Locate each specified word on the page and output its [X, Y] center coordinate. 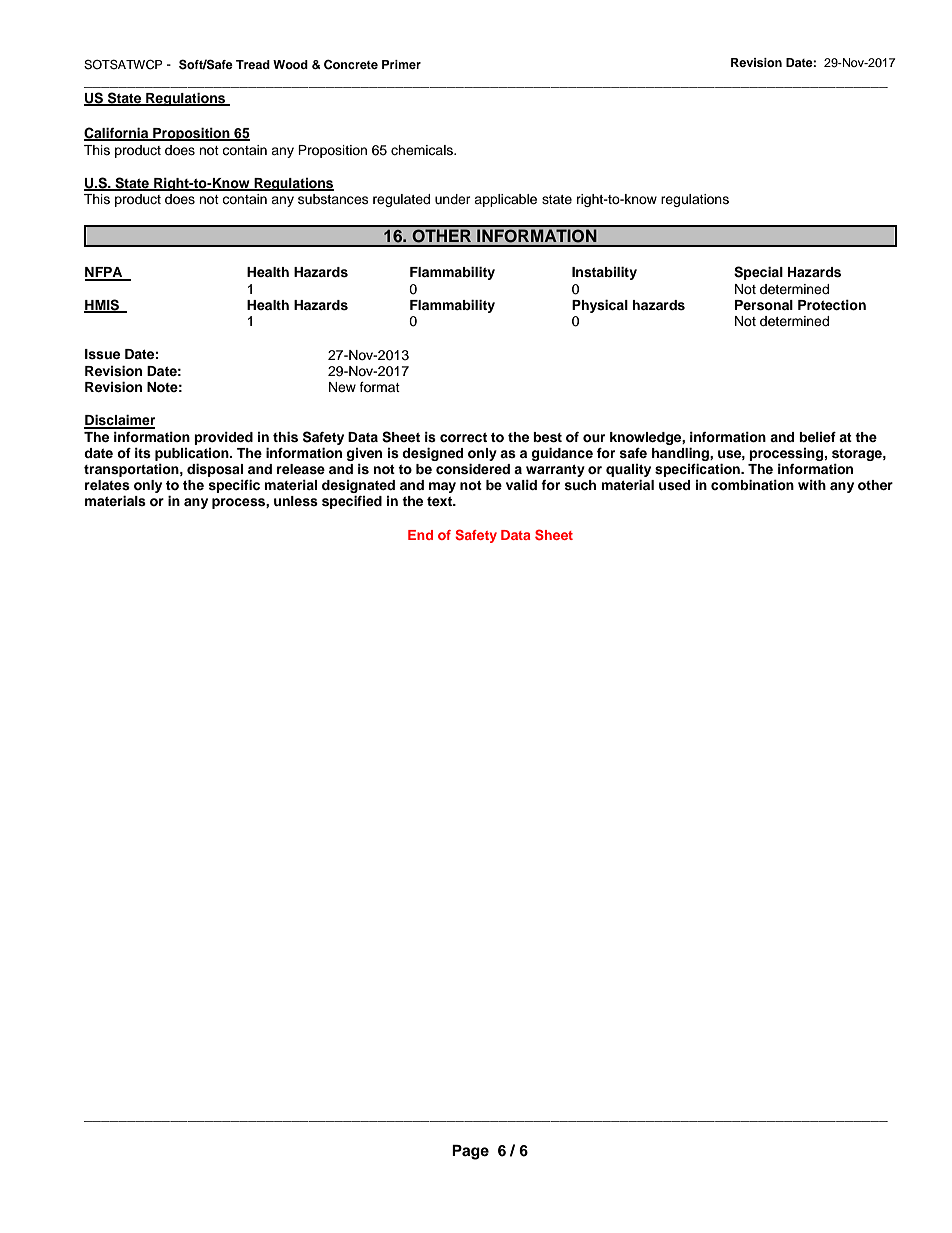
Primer [401, 64]
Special [758, 273]
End [420, 535]
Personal [764, 305]
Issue [102, 354]
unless [296, 501]
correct [463, 437]
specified [352, 502]
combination [752, 485]
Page [470, 1152]
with [812, 485]
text [441, 501]
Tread [253, 64]
